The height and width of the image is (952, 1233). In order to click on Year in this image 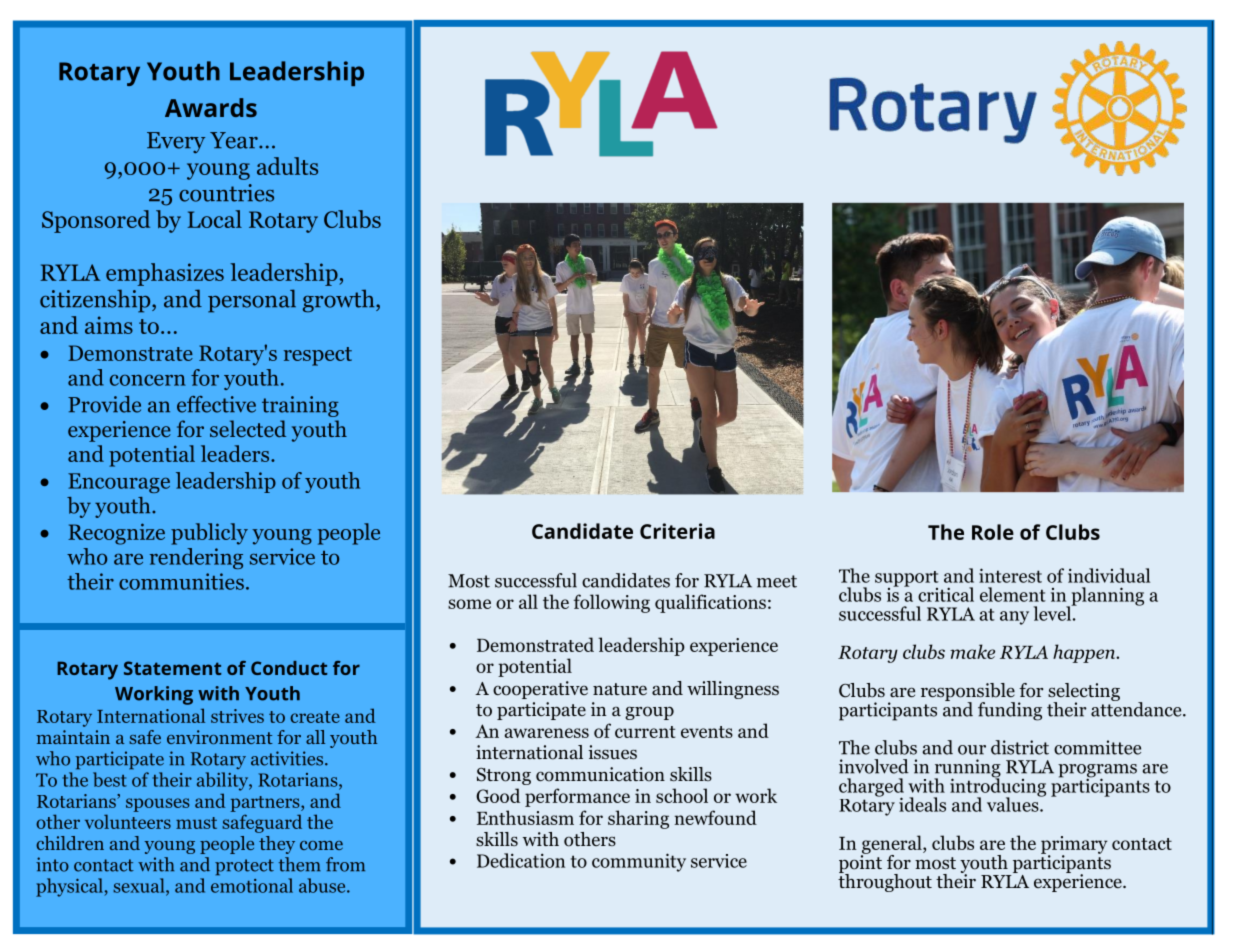, I will do `click(235, 140)`.
